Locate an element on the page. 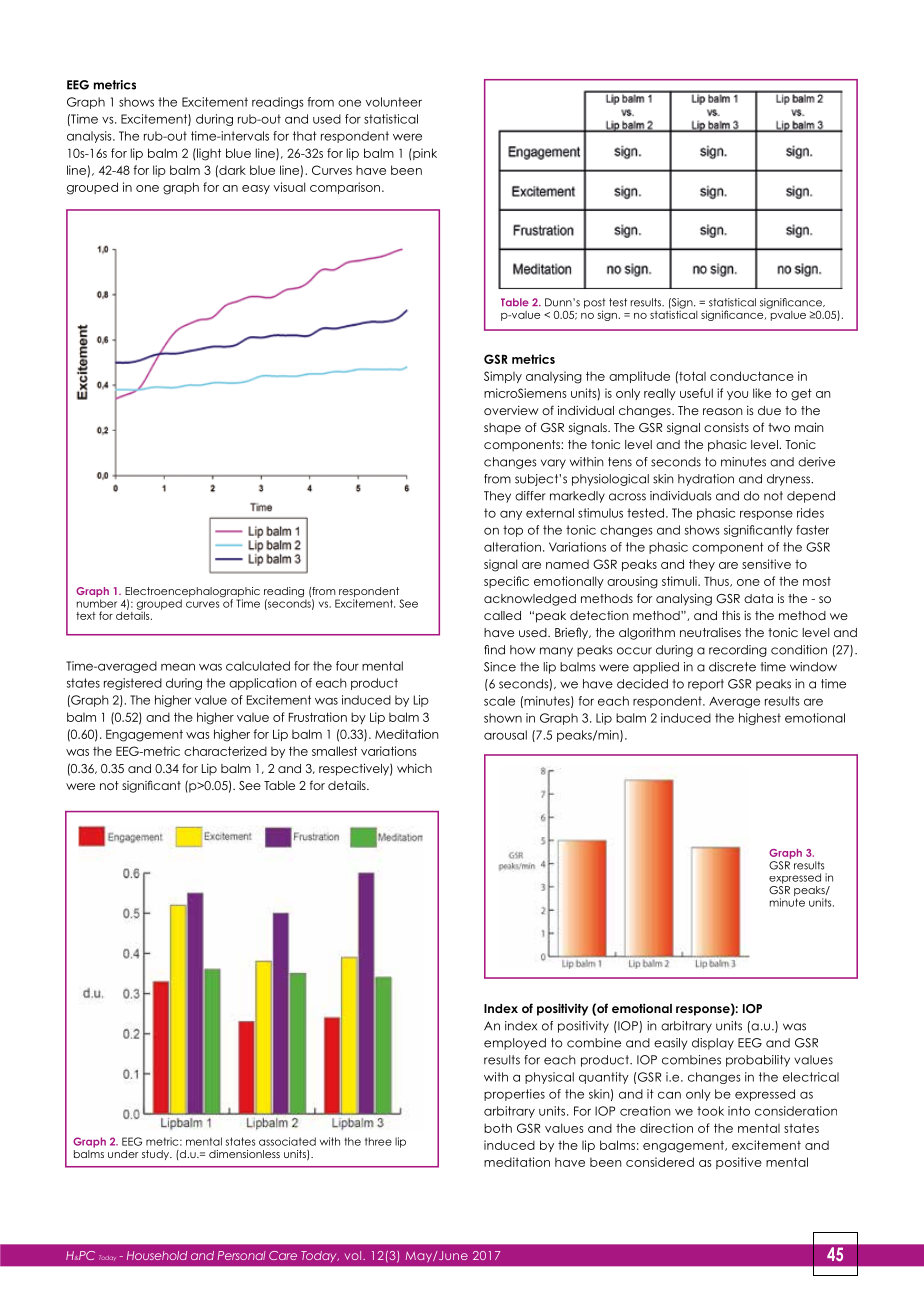 The height and width of the document is (1308, 924). shape is located at coordinates (502, 429).
